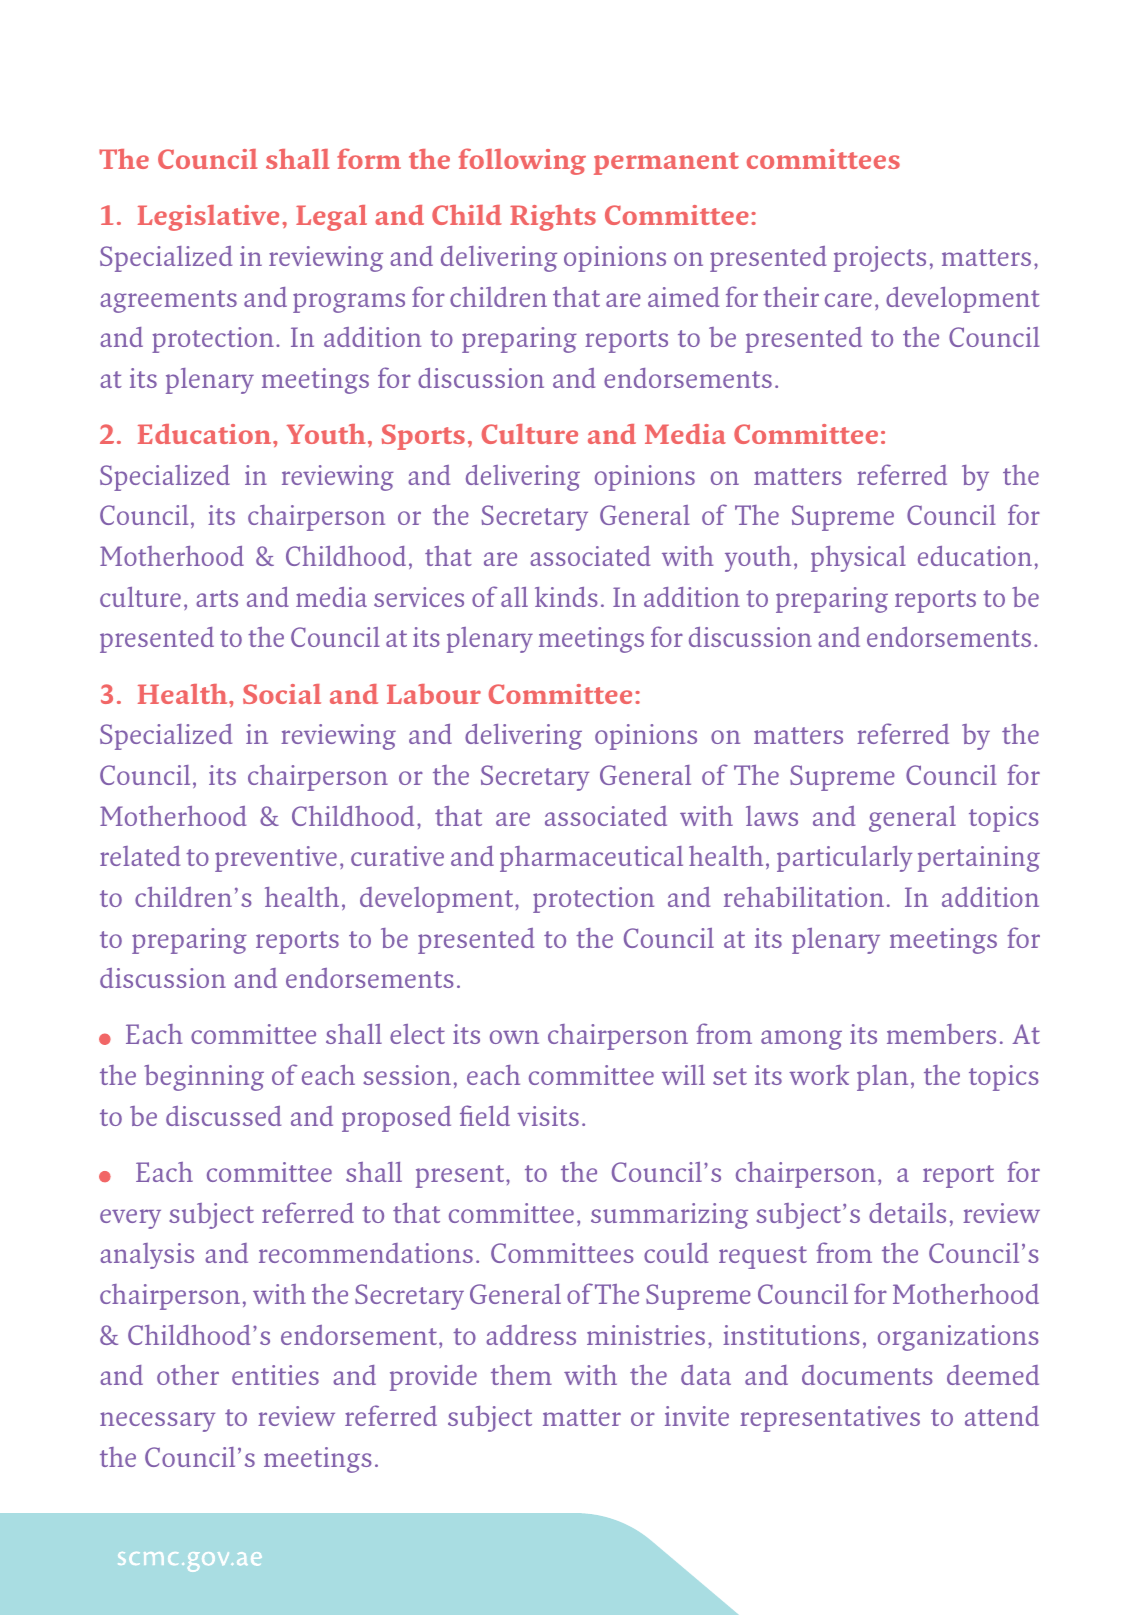 This document has height=1615, width=1138. Describe the element at coordinates (208, 218) in the document. I see `Legislative` at that location.
